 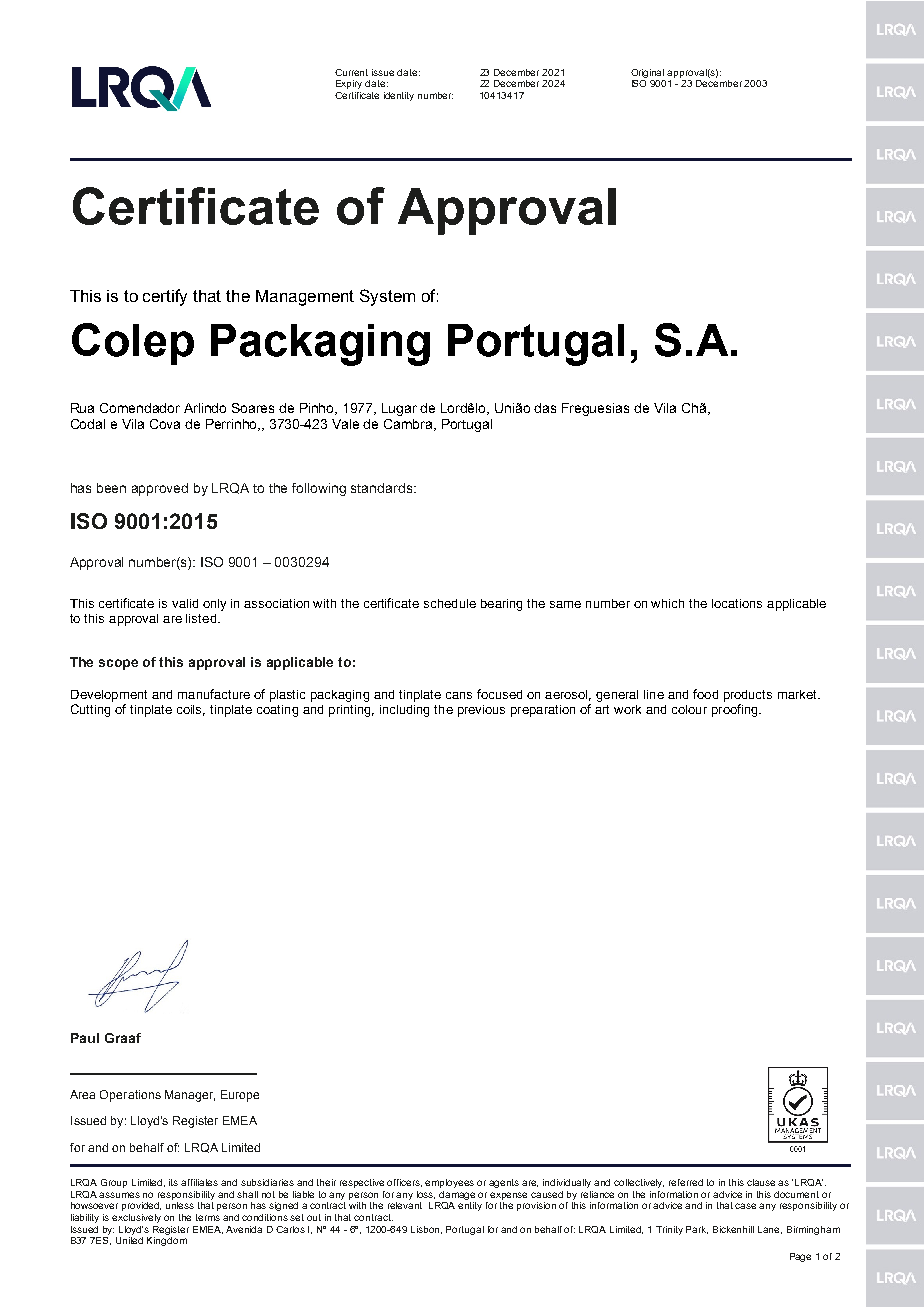 What do you see at coordinates (351, 72) in the image?
I see `Current` at bounding box center [351, 72].
